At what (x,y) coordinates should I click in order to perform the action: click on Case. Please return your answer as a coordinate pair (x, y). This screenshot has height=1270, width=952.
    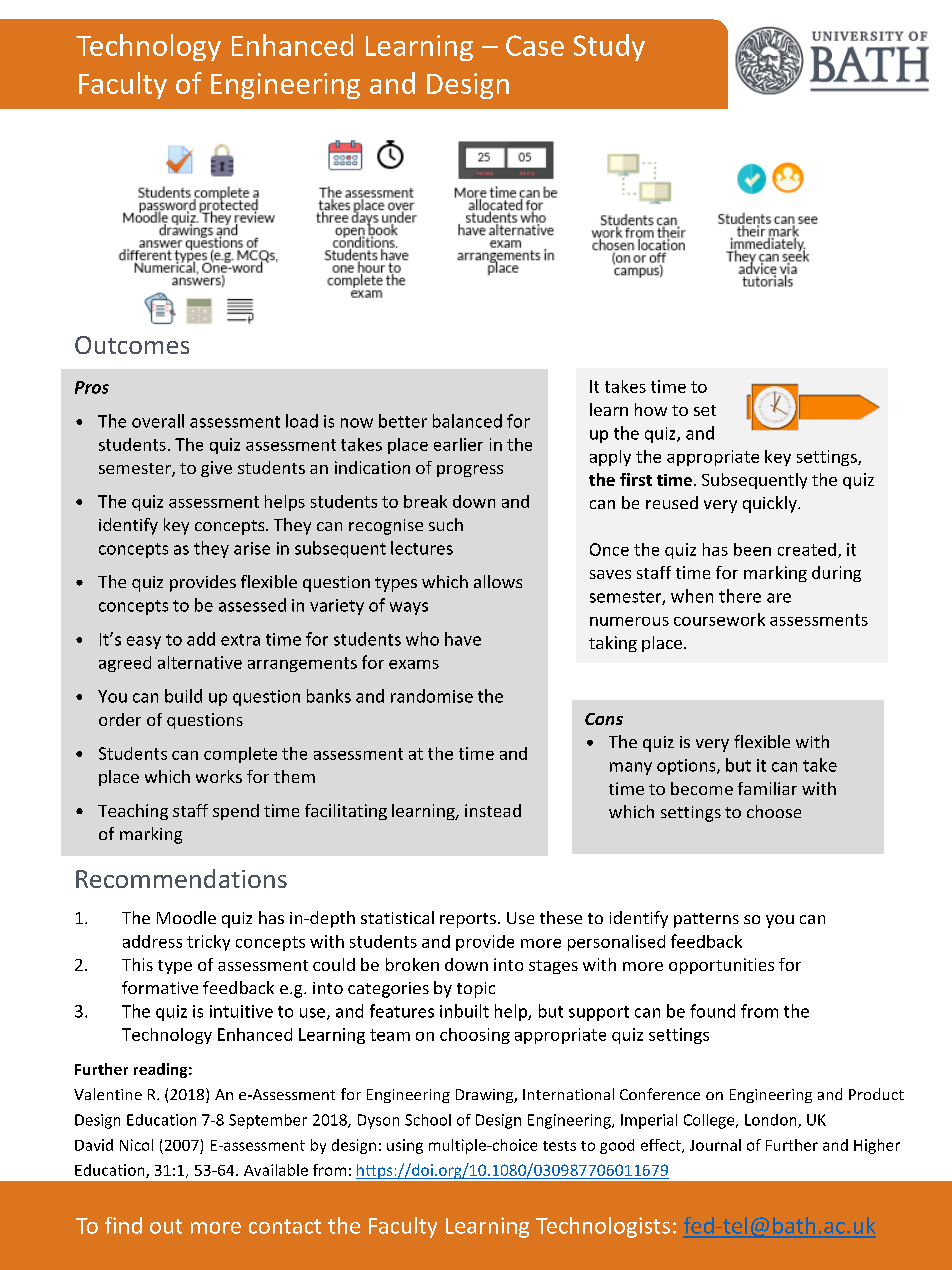
    Looking at the image, I should click on (535, 45).
